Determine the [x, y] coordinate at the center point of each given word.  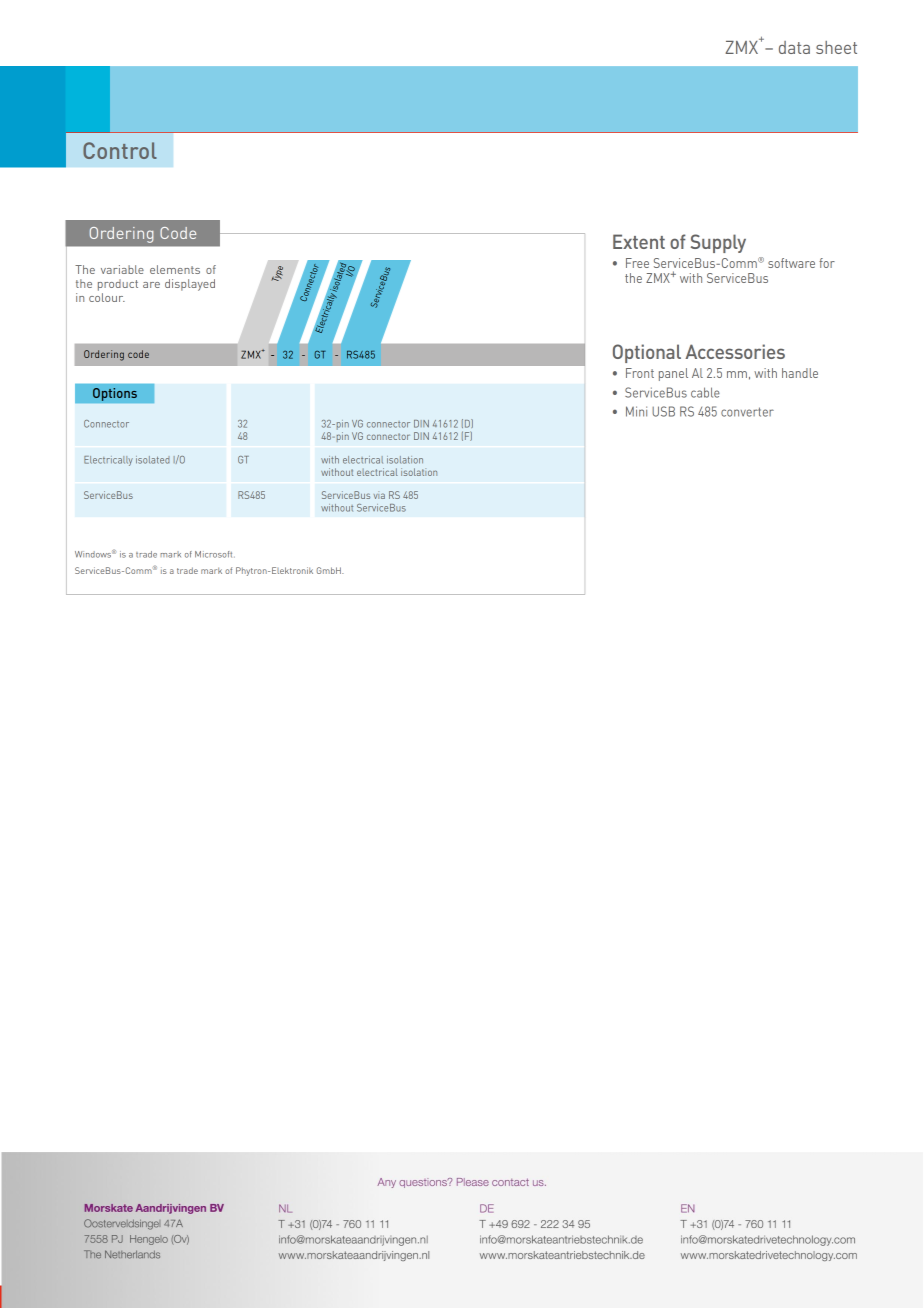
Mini [636, 411]
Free [637, 263]
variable [122, 269]
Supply [718, 243]
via [379, 495]
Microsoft [215, 554]
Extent [639, 241]
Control [120, 150]
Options [115, 394]
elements [175, 269]
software [791, 263]
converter [747, 412]
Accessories [735, 351]
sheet [836, 47]
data [794, 47]
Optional [647, 353]
